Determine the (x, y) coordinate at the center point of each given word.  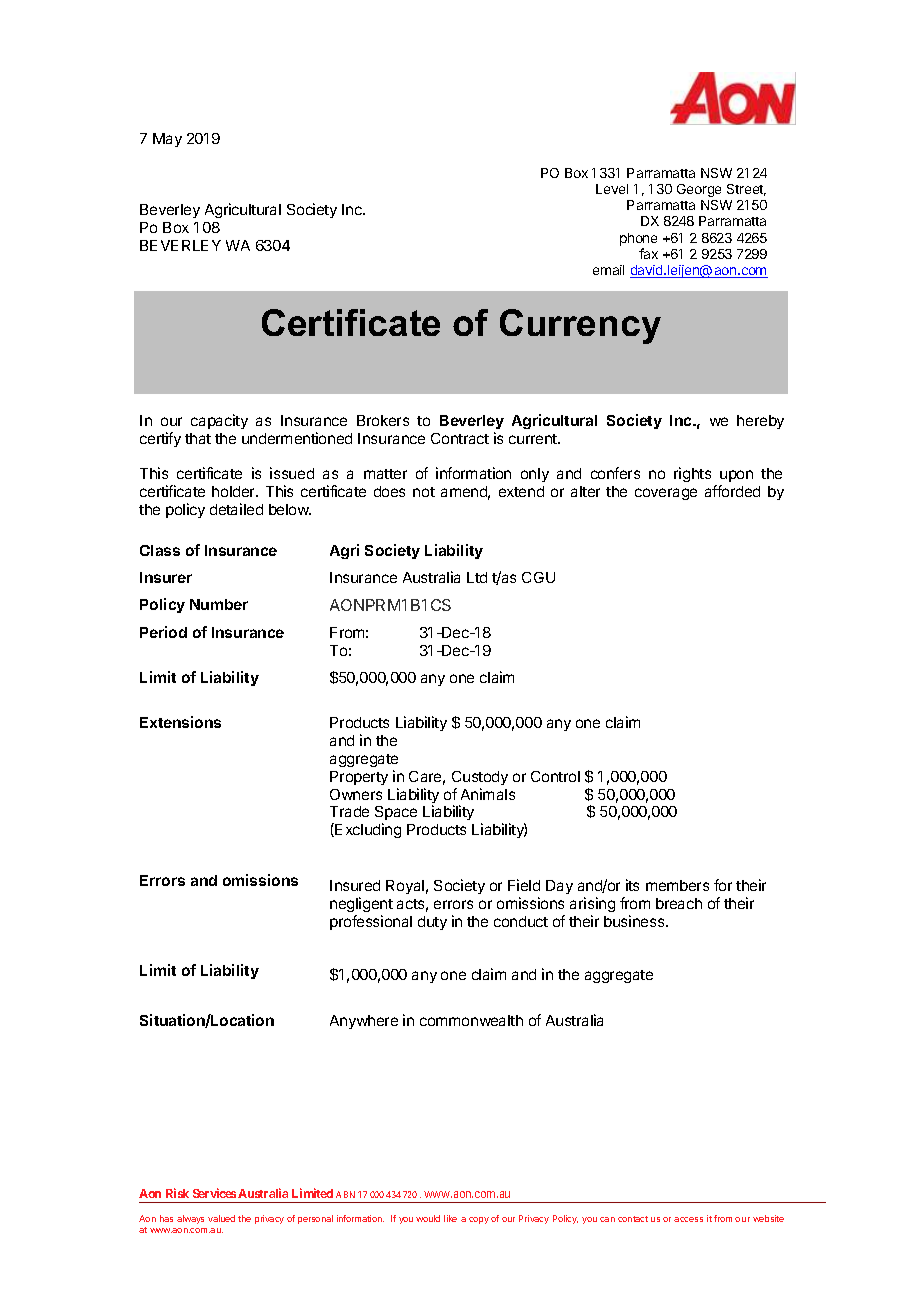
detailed (236, 509)
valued (221, 1218)
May (167, 140)
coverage (666, 494)
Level (612, 189)
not (424, 492)
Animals (488, 794)
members (677, 885)
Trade (349, 811)
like (450, 1218)
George (699, 190)
